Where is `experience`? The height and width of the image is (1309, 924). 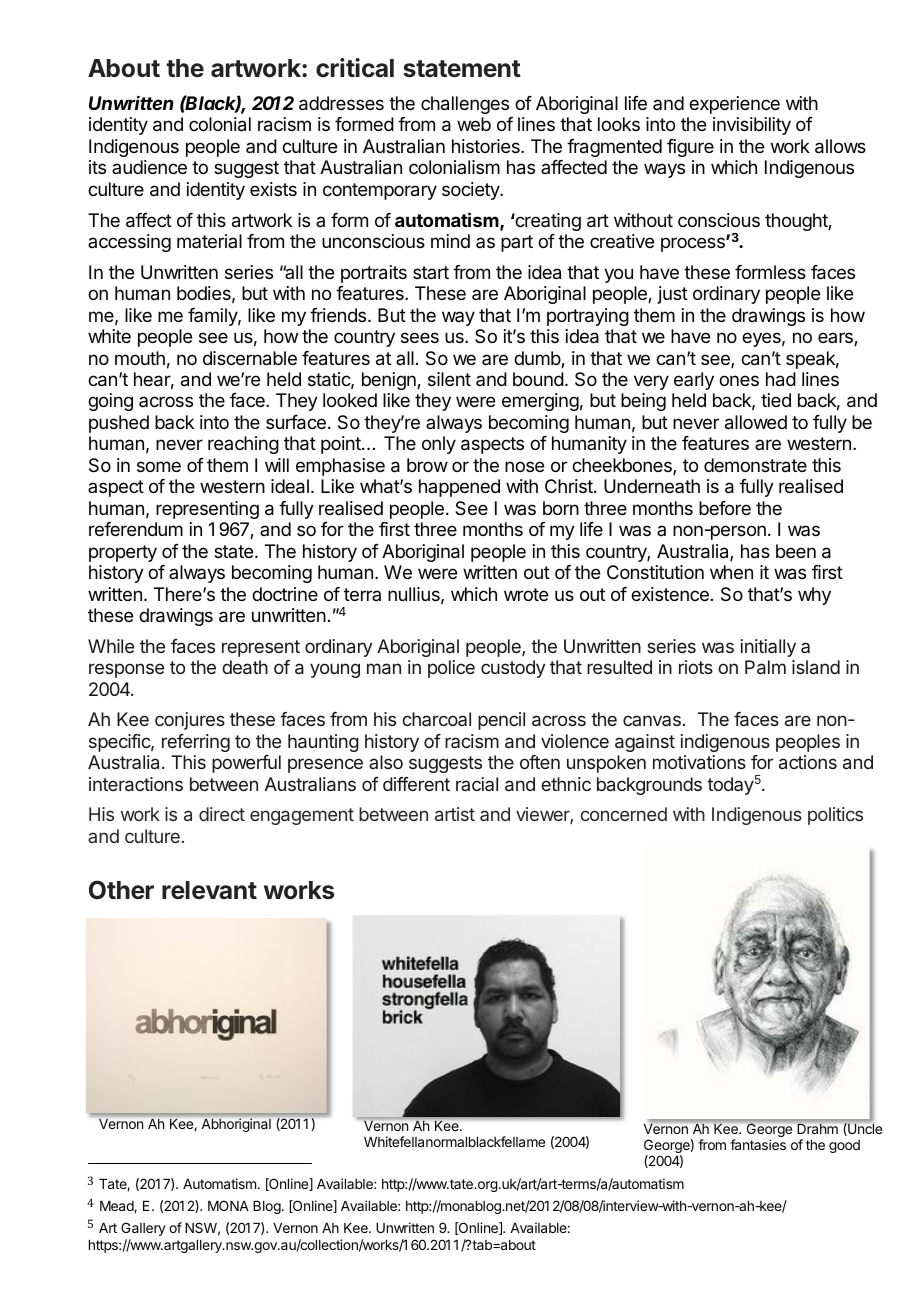 experience is located at coordinates (734, 105).
